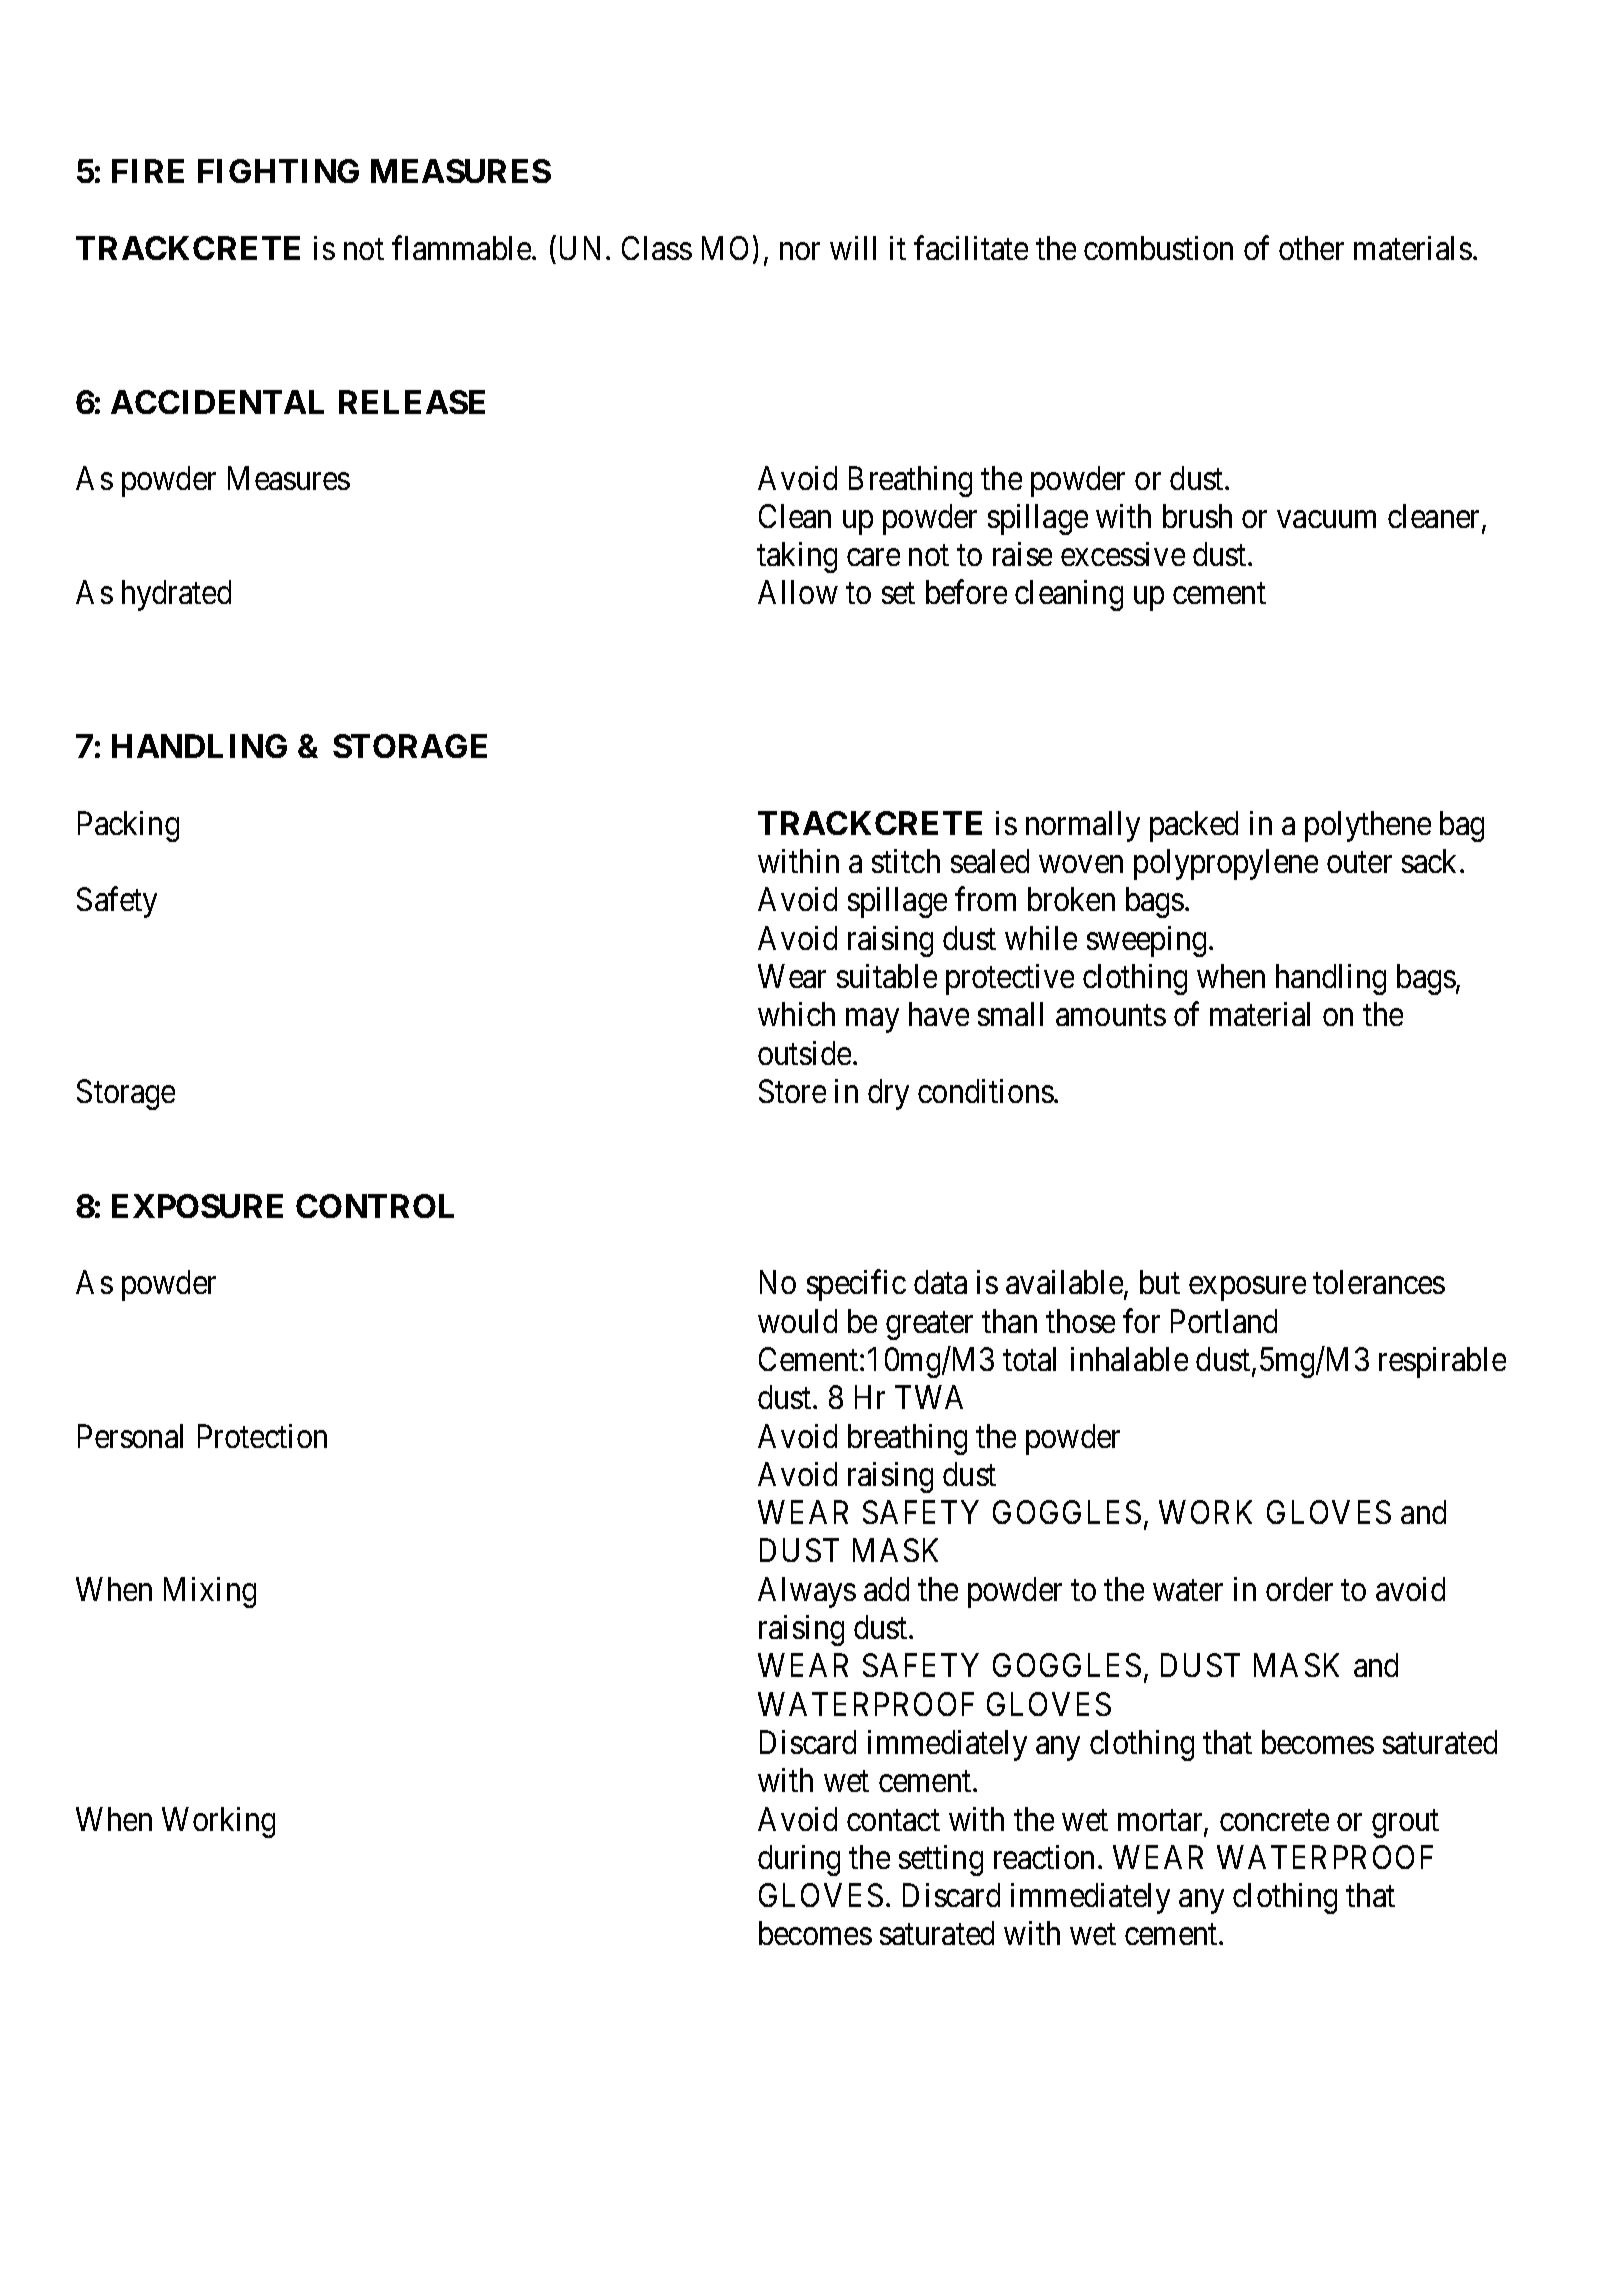 This document has width=1610, height=2276. I want to click on FIGHTING, so click(278, 171).
